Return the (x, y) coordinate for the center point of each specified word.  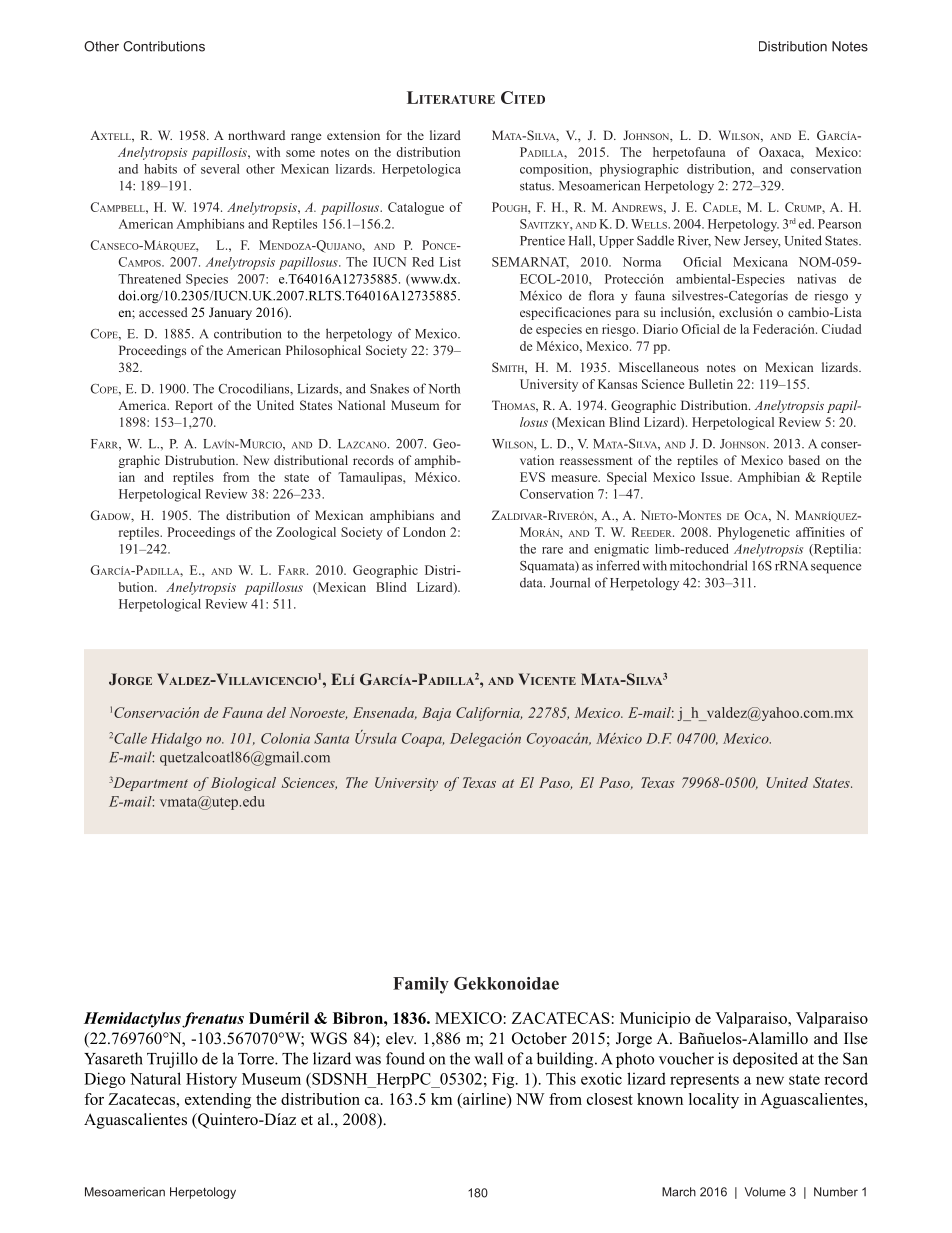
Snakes (389, 388)
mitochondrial (708, 565)
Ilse (856, 1038)
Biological (243, 784)
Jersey (762, 242)
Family (421, 985)
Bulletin (711, 384)
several (220, 169)
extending (218, 1101)
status (536, 186)
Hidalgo (176, 740)
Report (194, 406)
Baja (436, 714)
